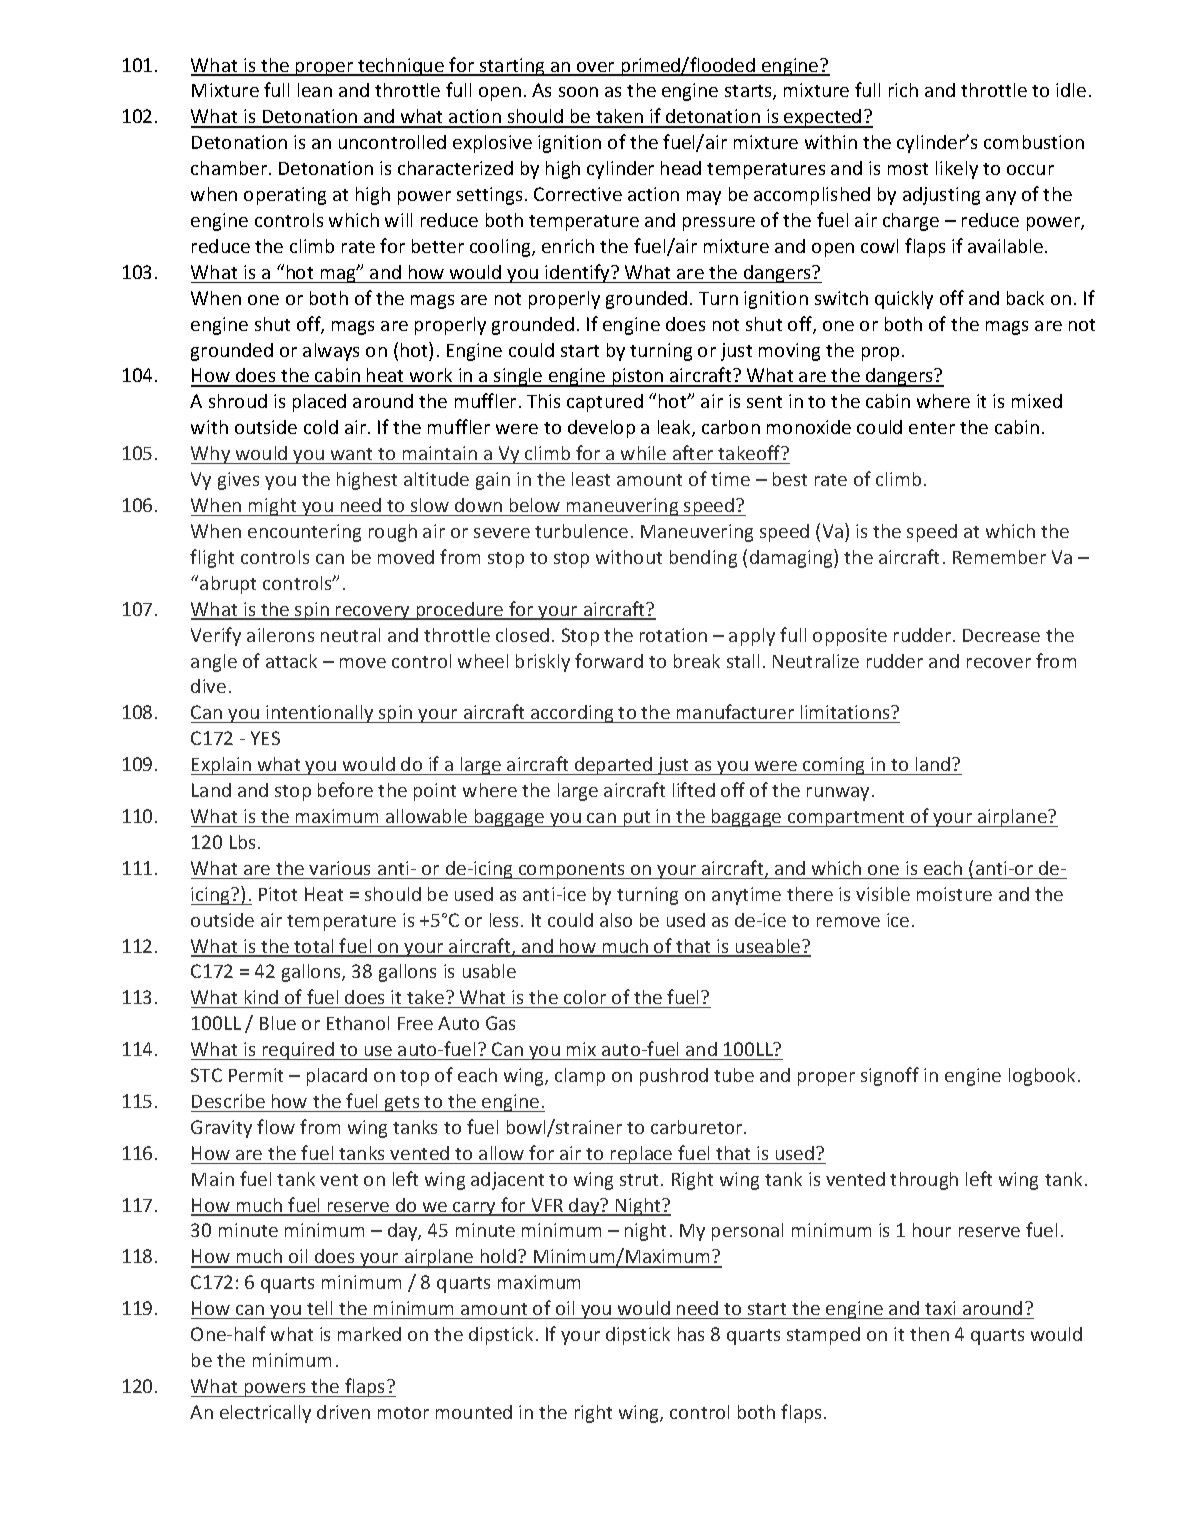 This document has height=1528, width=1180. Describe the element at coordinates (314, 947) in the document. I see `total` at that location.
